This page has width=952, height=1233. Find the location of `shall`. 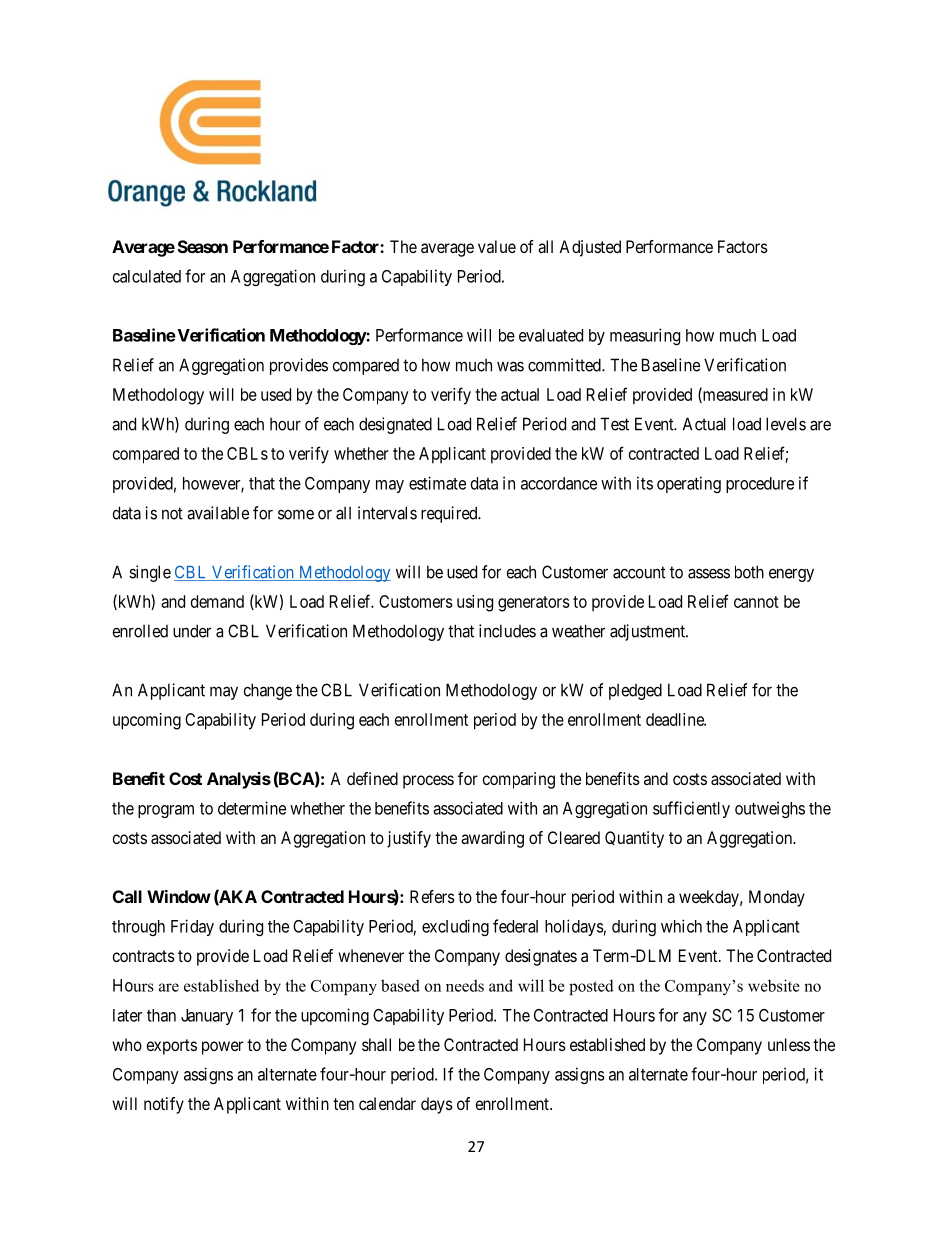

shall is located at coordinates (376, 1044).
